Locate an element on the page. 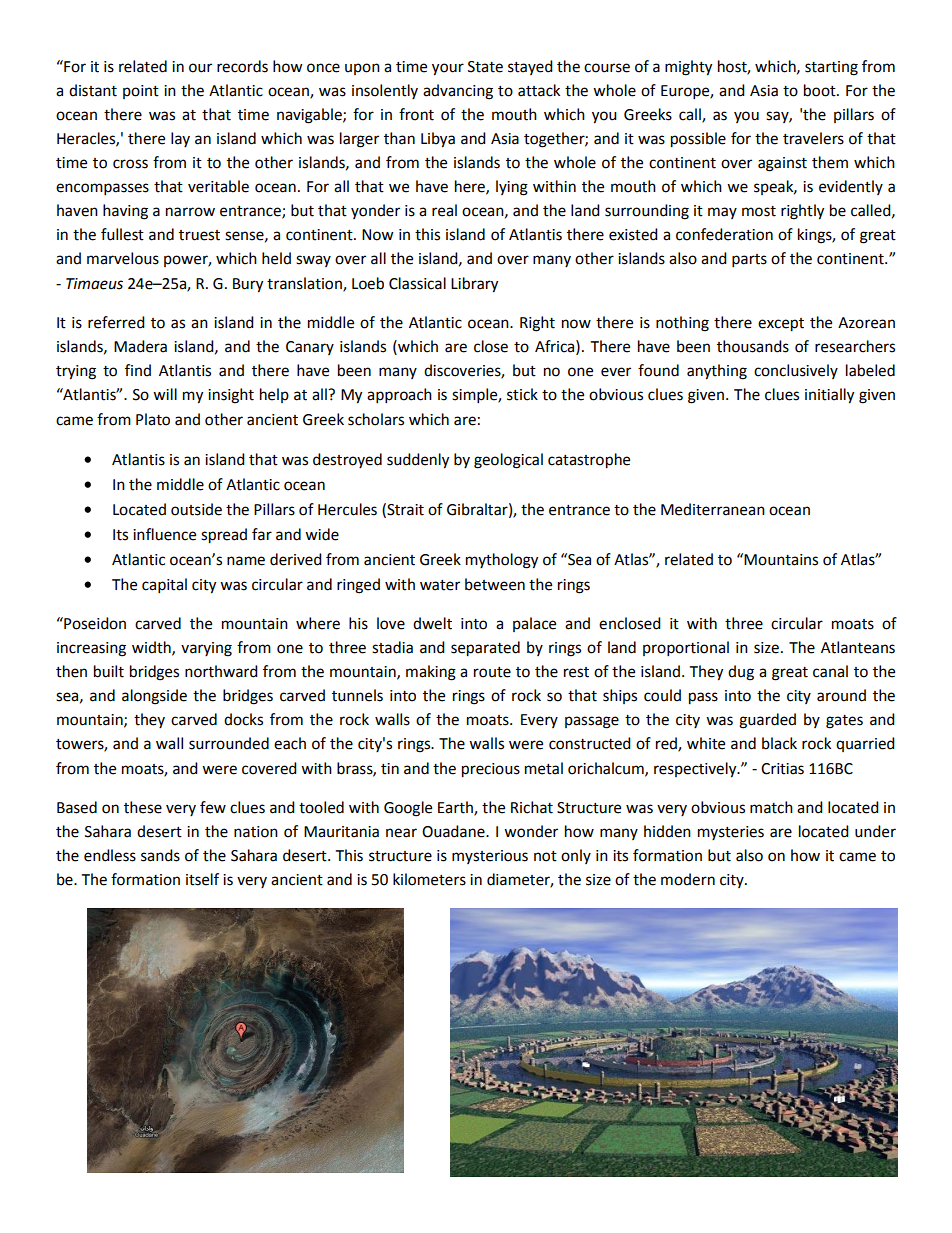 The image size is (952, 1233). mysterious is located at coordinates (490, 857).
